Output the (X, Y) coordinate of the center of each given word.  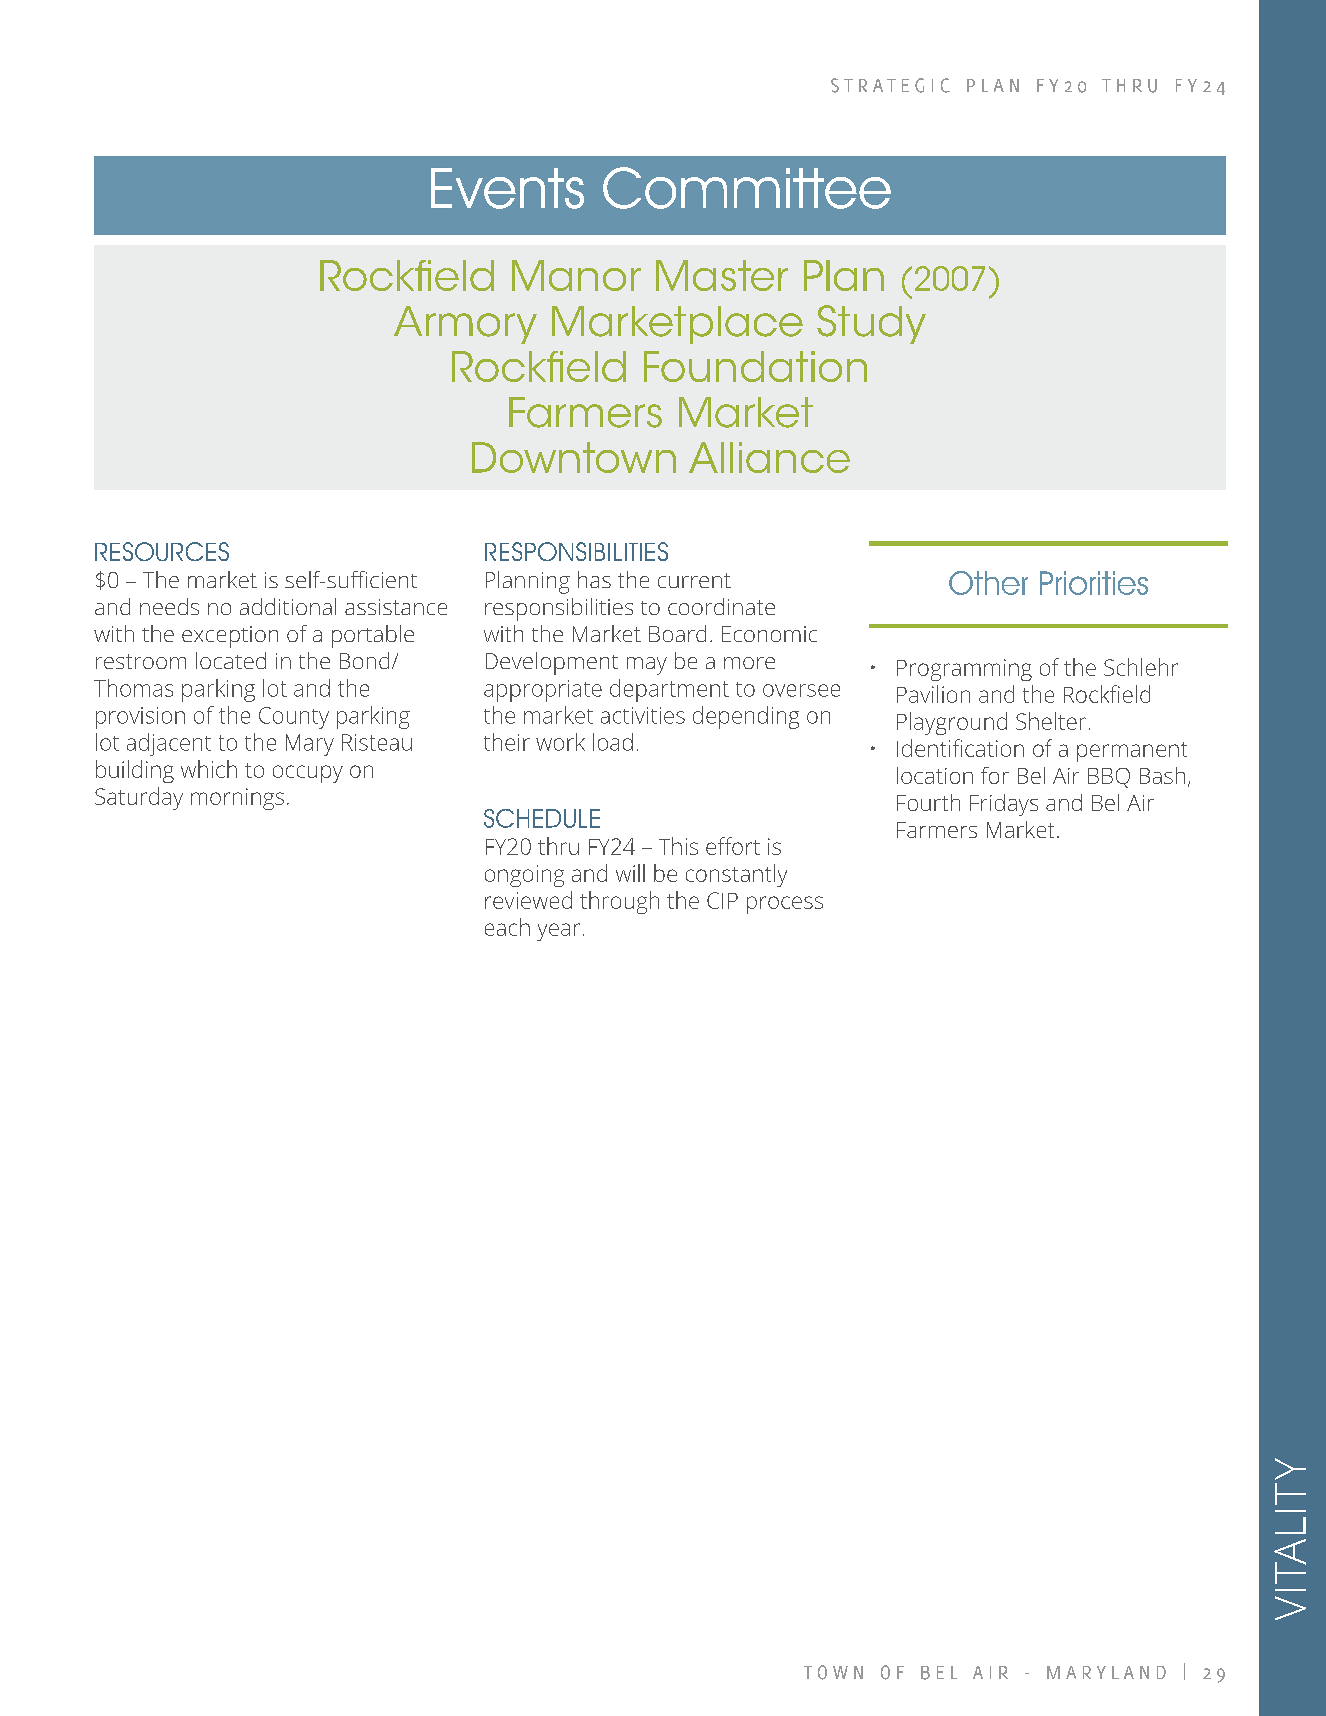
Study (871, 324)
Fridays (1004, 805)
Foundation (755, 366)
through (619, 902)
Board (677, 633)
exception (230, 637)
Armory (465, 325)
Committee (747, 188)
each (507, 927)
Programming (964, 670)
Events (507, 188)
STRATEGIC (890, 85)
